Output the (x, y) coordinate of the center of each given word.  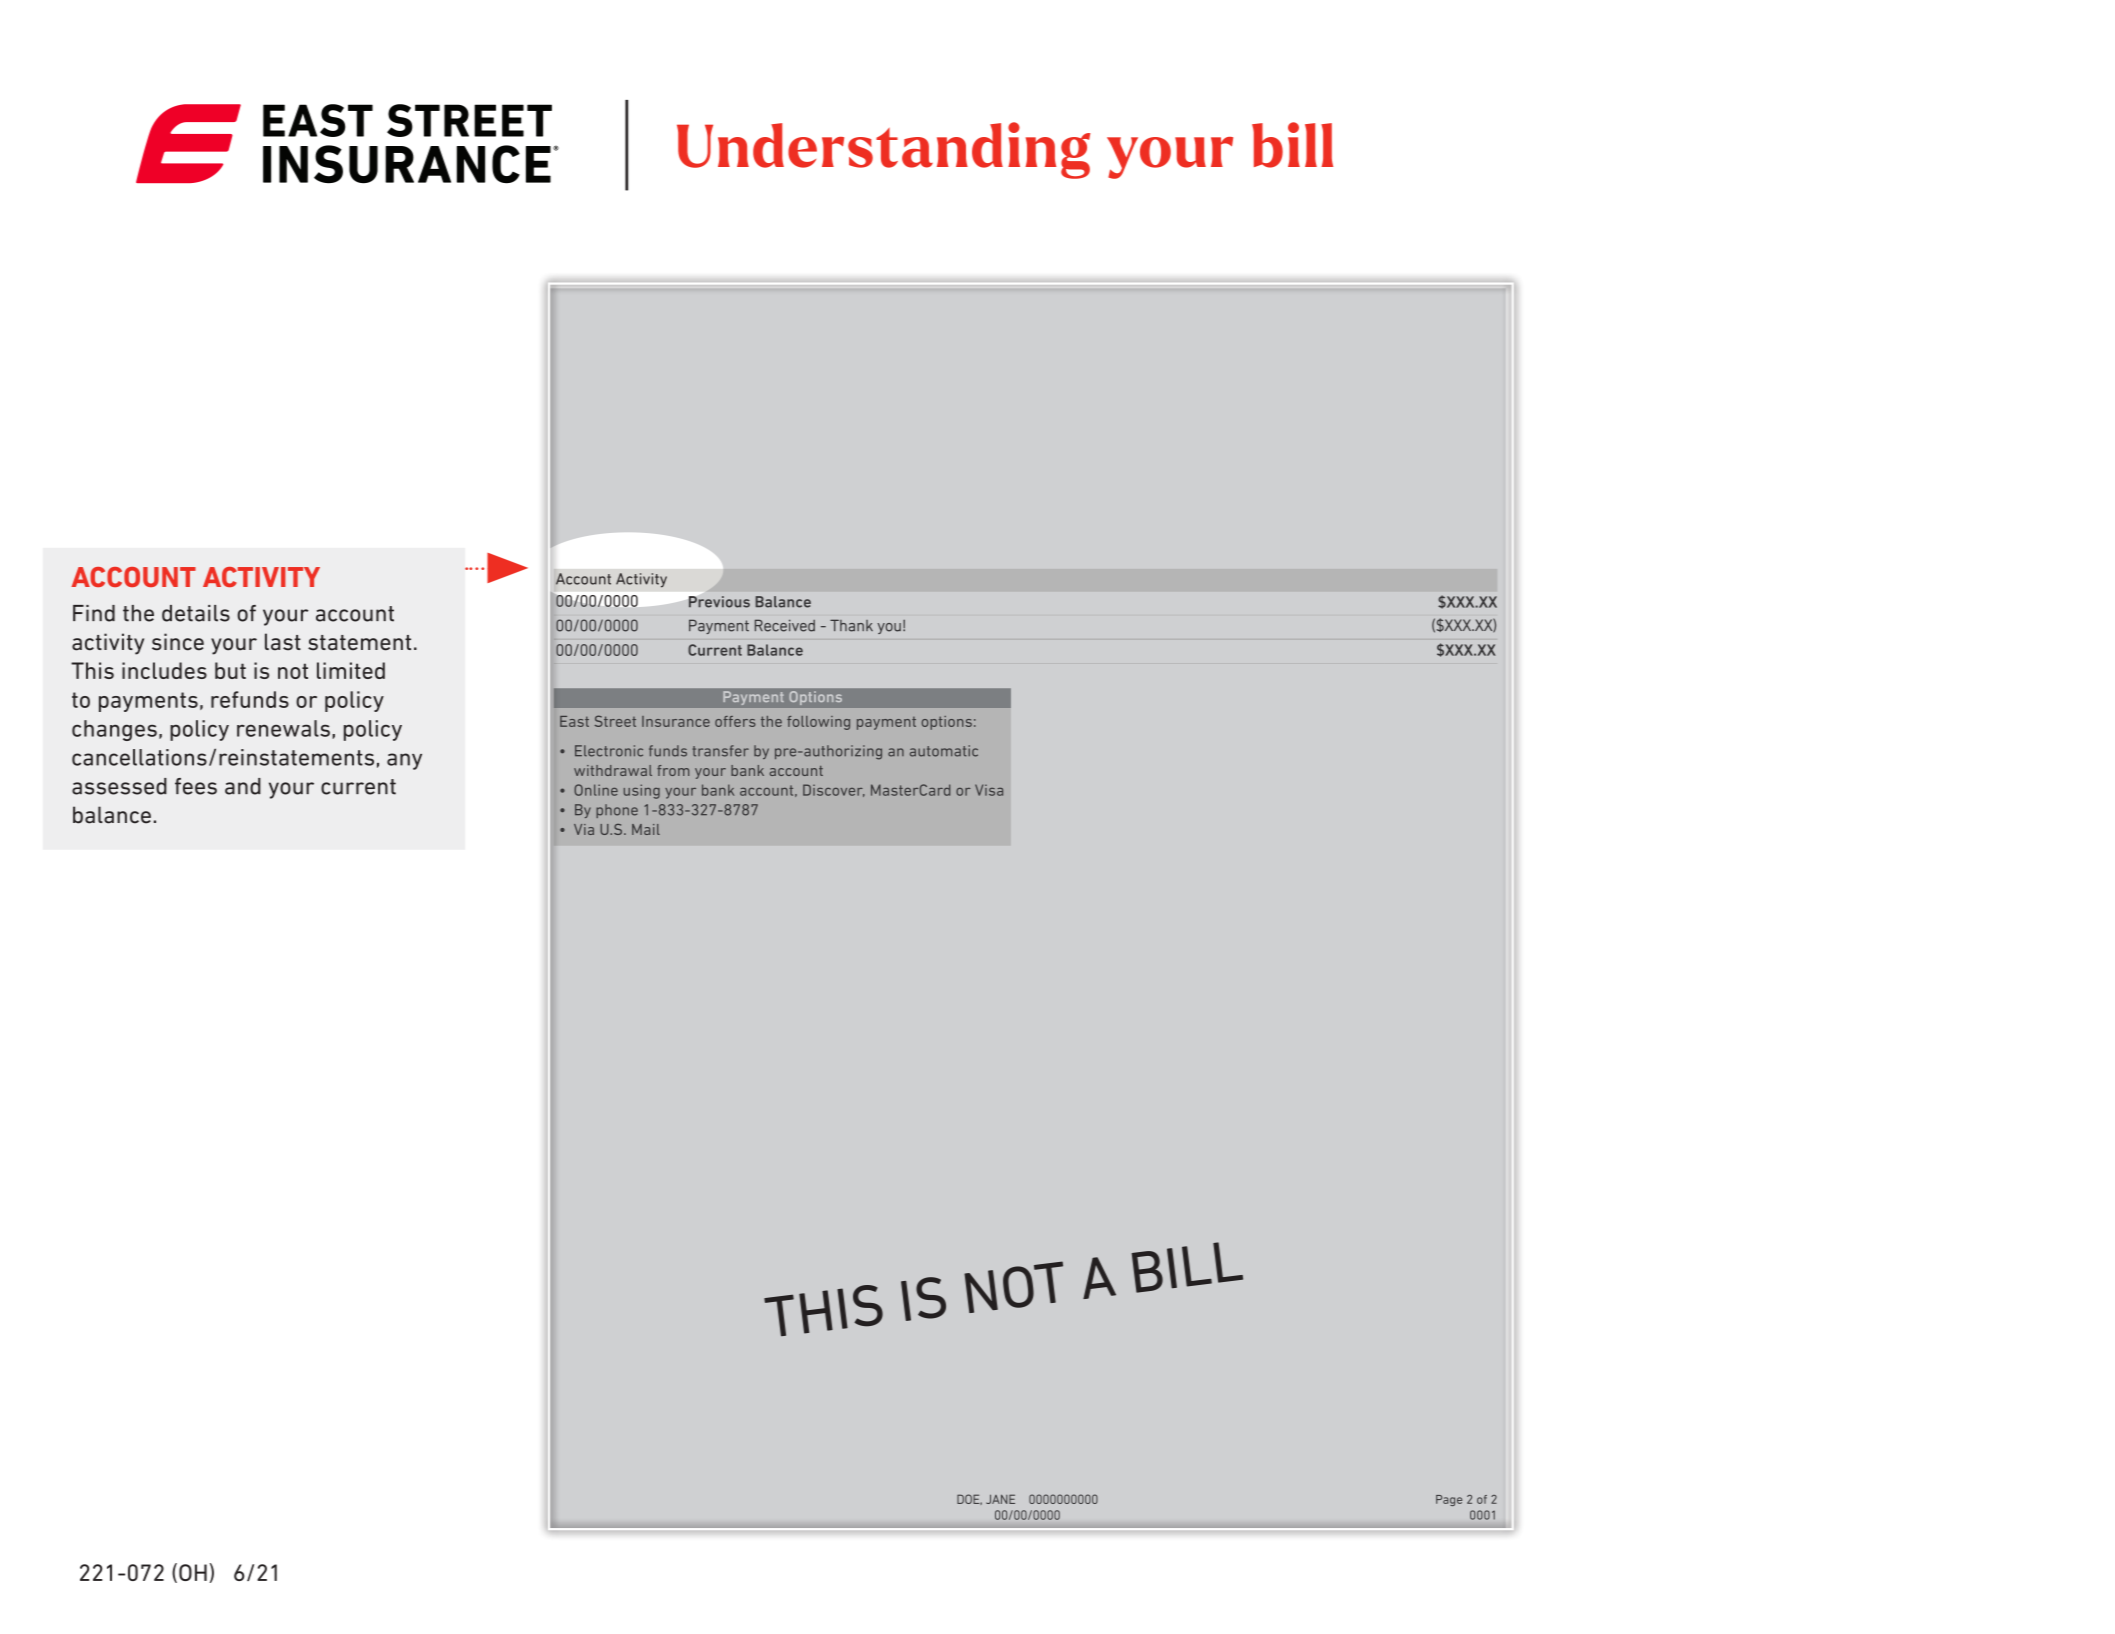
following (818, 723)
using (642, 791)
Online (596, 790)
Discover (834, 790)
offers (735, 721)
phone (617, 811)
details (196, 613)
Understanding (883, 150)
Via (584, 829)
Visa (989, 790)
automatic (944, 751)
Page (1449, 1500)
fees (196, 786)
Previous (719, 602)
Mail (646, 829)
